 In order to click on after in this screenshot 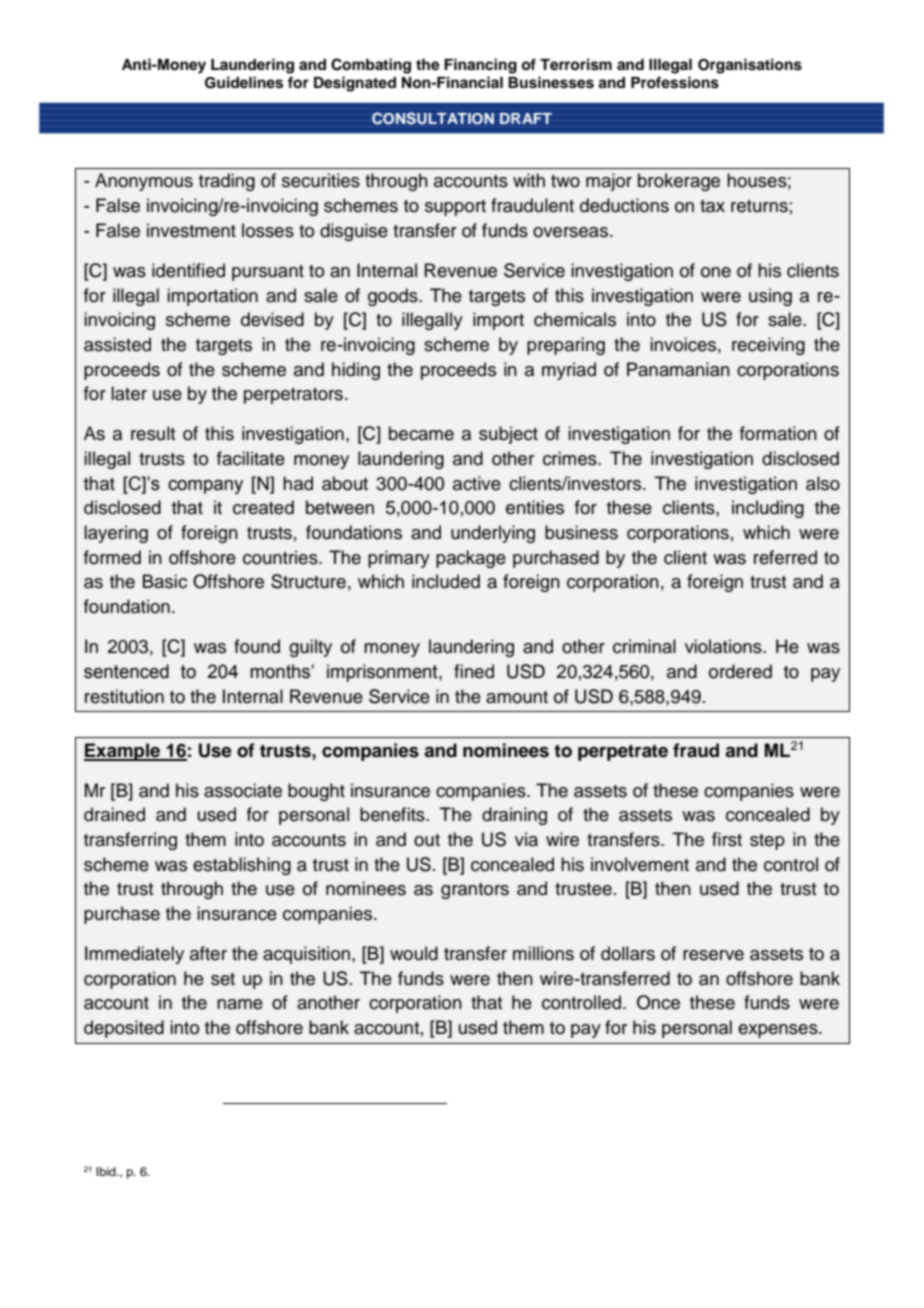, I will do `click(208, 953)`.
